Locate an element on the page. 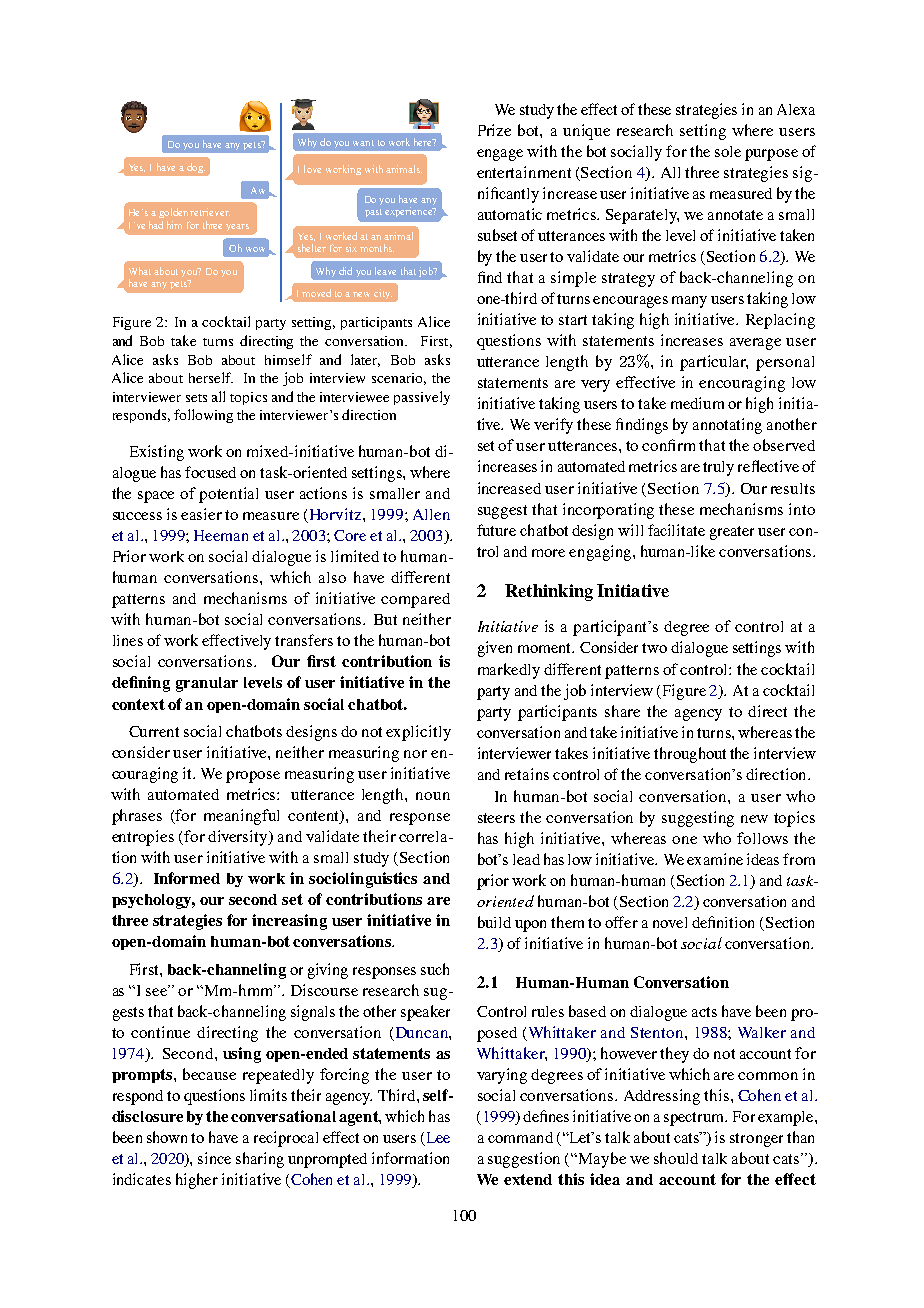 The image size is (924, 1308). steers is located at coordinates (496, 818).
